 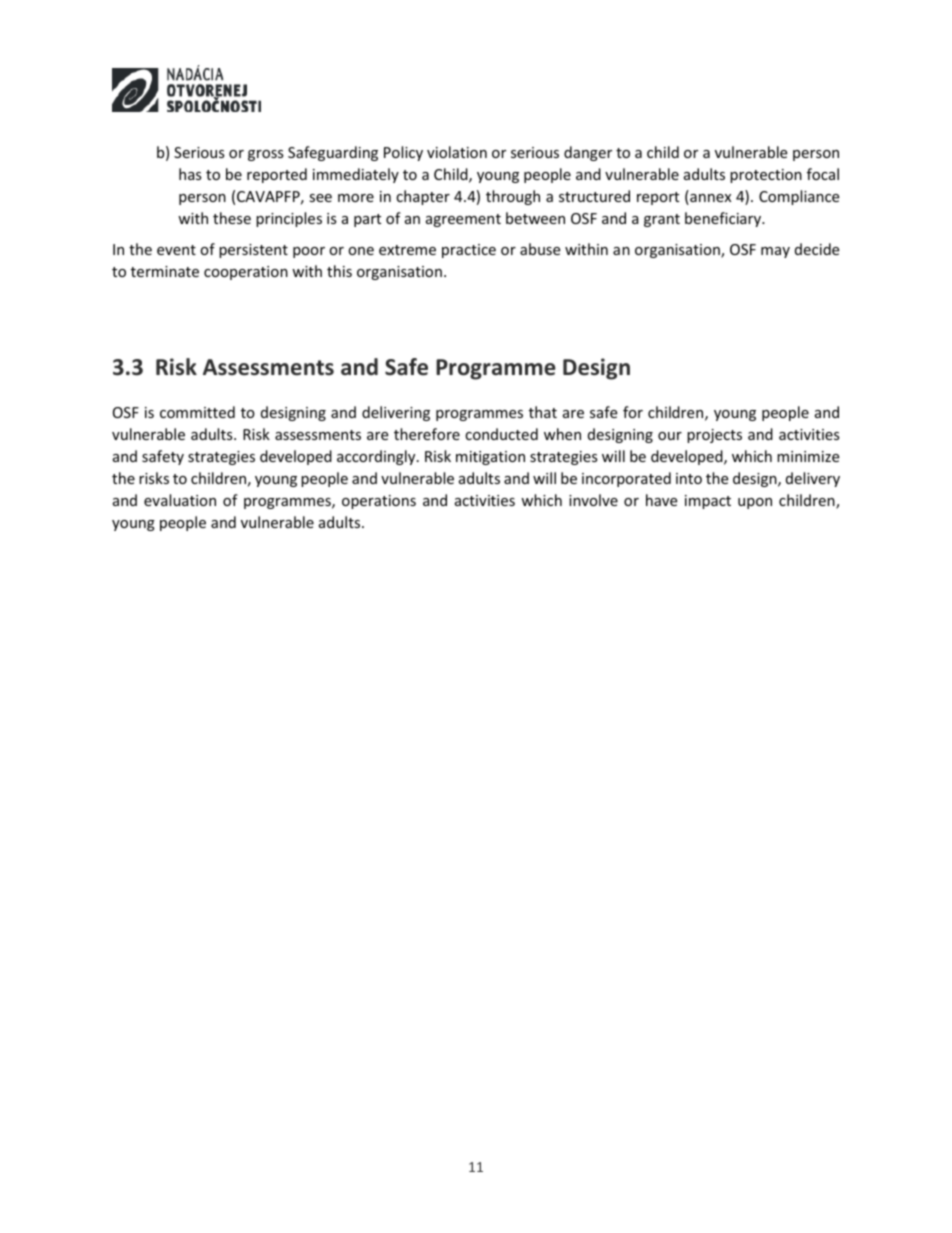 What do you see at coordinates (253, 251) in the page?
I see `persistent` at bounding box center [253, 251].
